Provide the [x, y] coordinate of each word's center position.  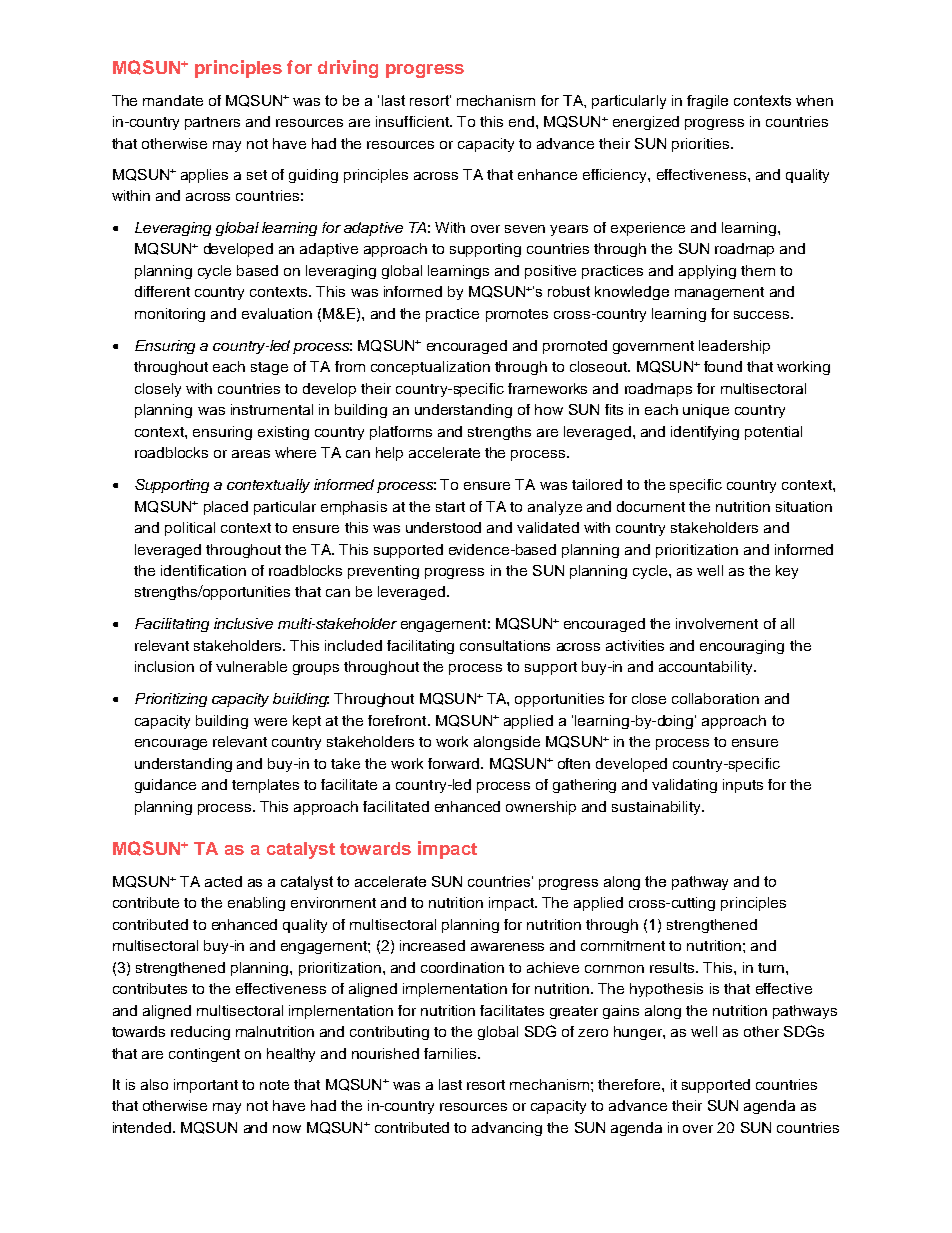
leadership [734, 347]
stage [269, 368]
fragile [707, 102]
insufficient [413, 121]
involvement [717, 623]
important [206, 1086]
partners [212, 123]
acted [223, 881]
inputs [743, 786]
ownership [541, 808]
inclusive [243, 623]
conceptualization [430, 368]
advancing [507, 1129]
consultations [505, 645]
